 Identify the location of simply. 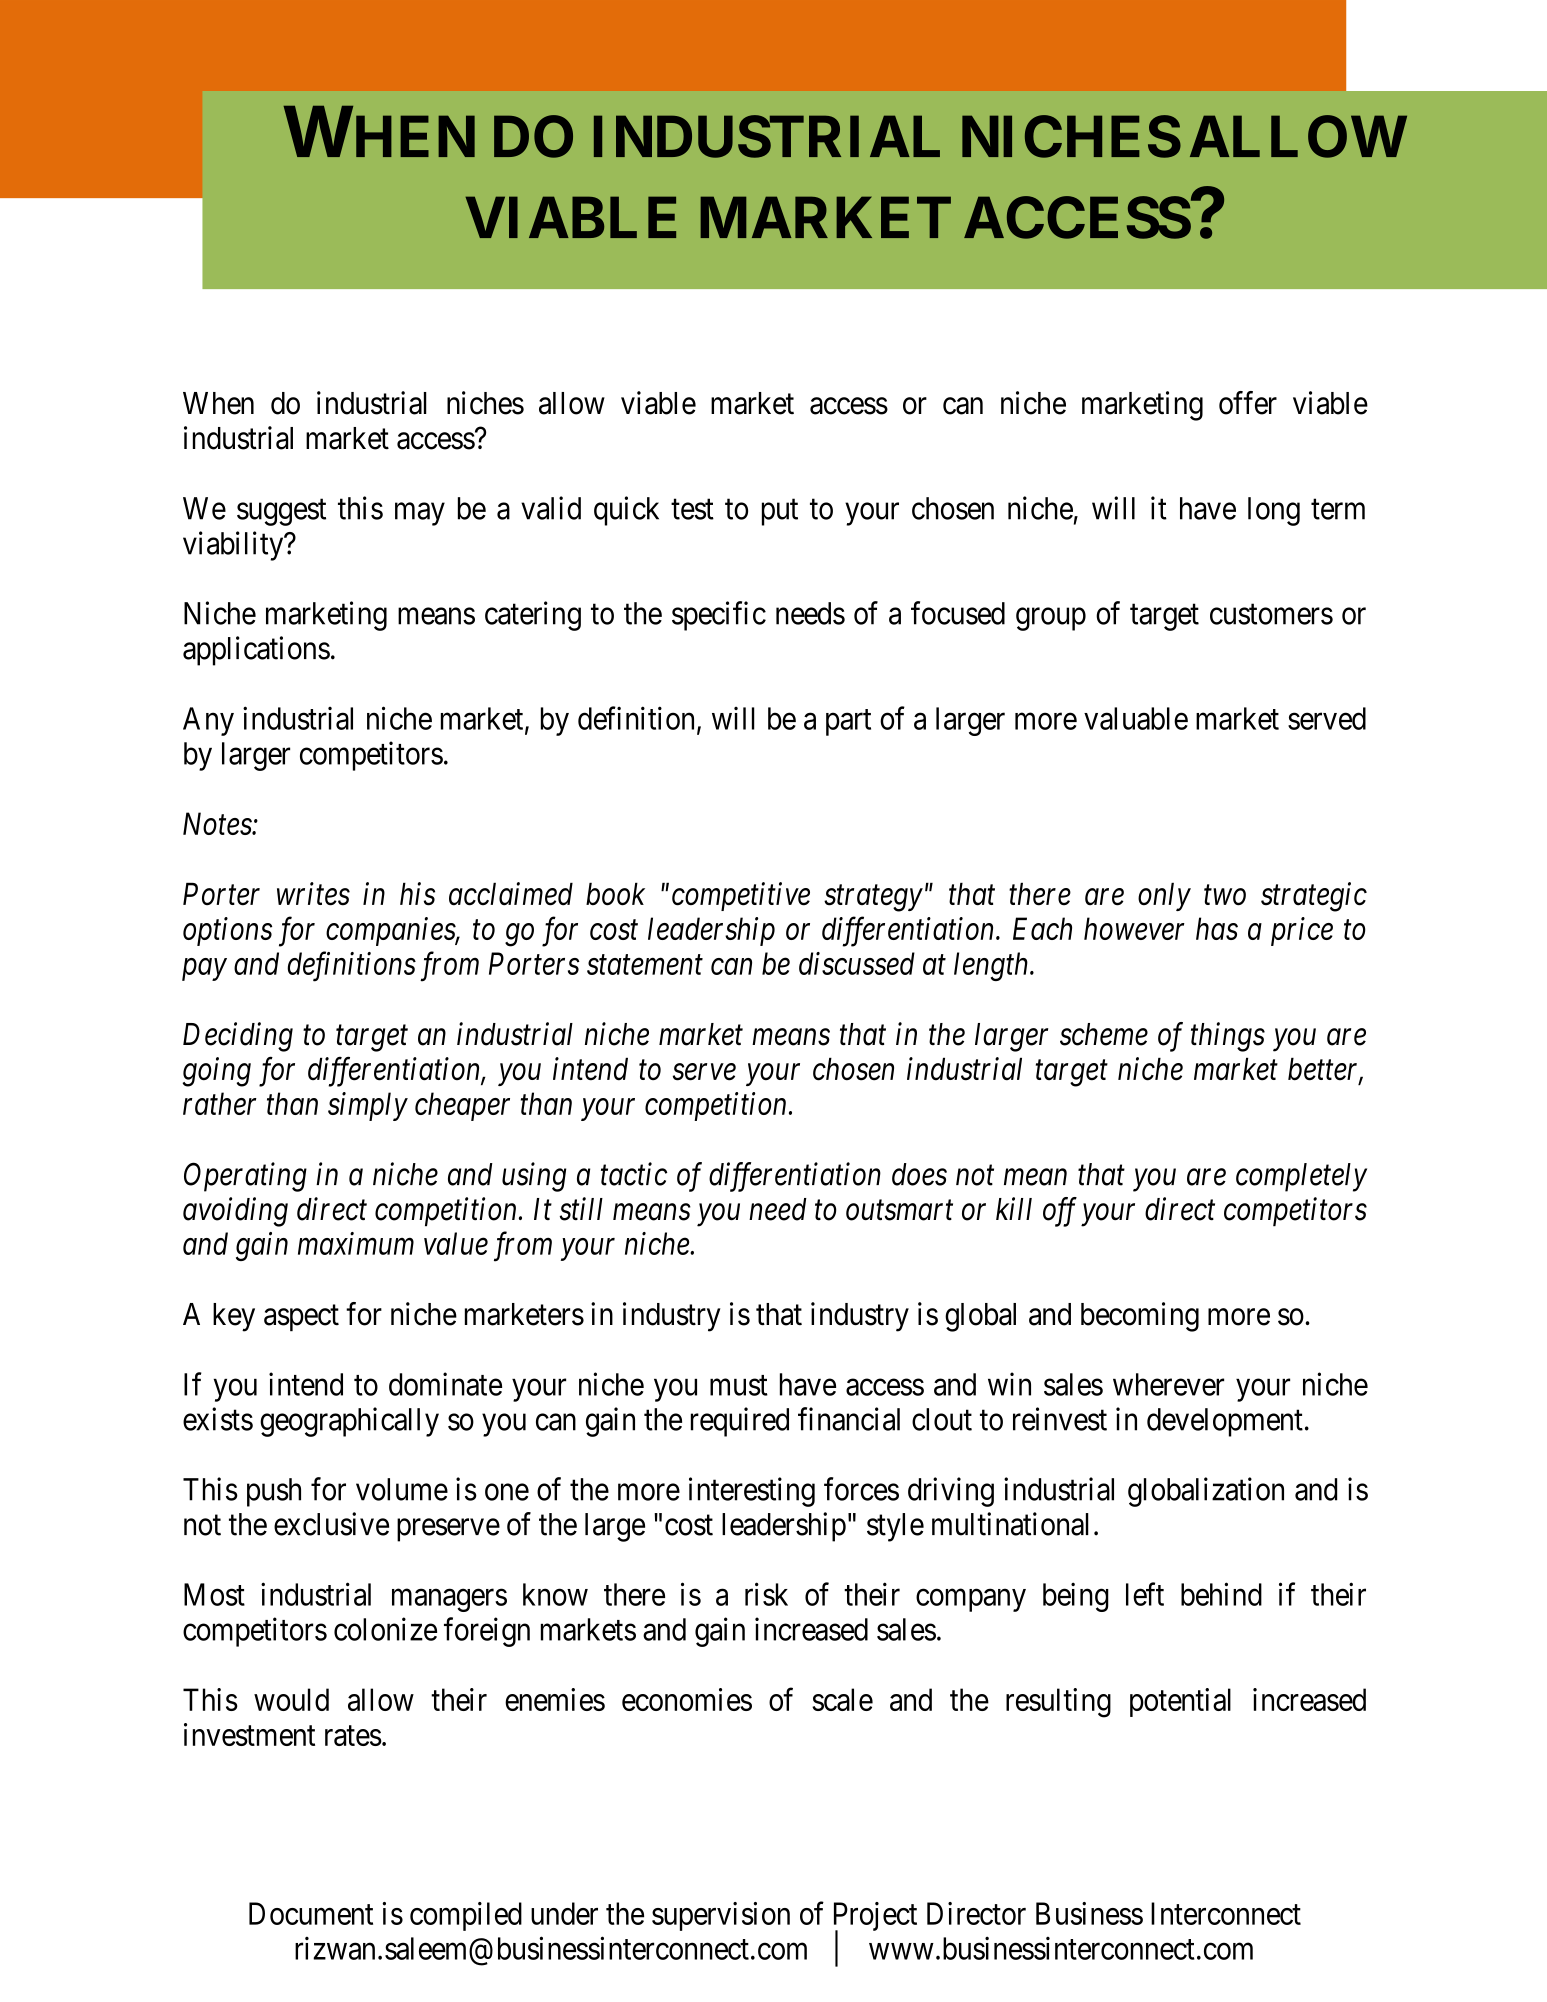
(368, 1106).
